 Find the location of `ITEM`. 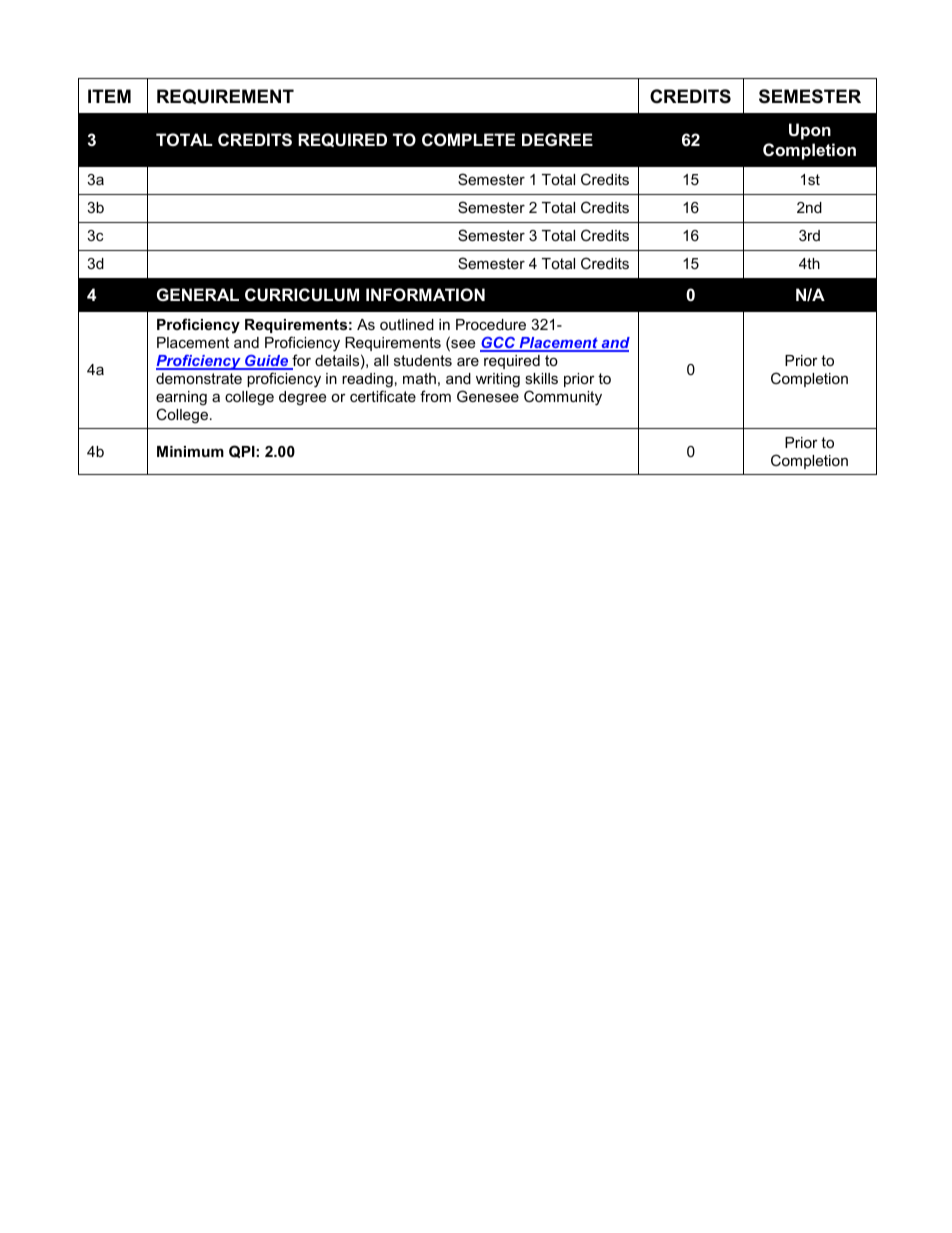

ITEM is located at coordinates (109, 96).
